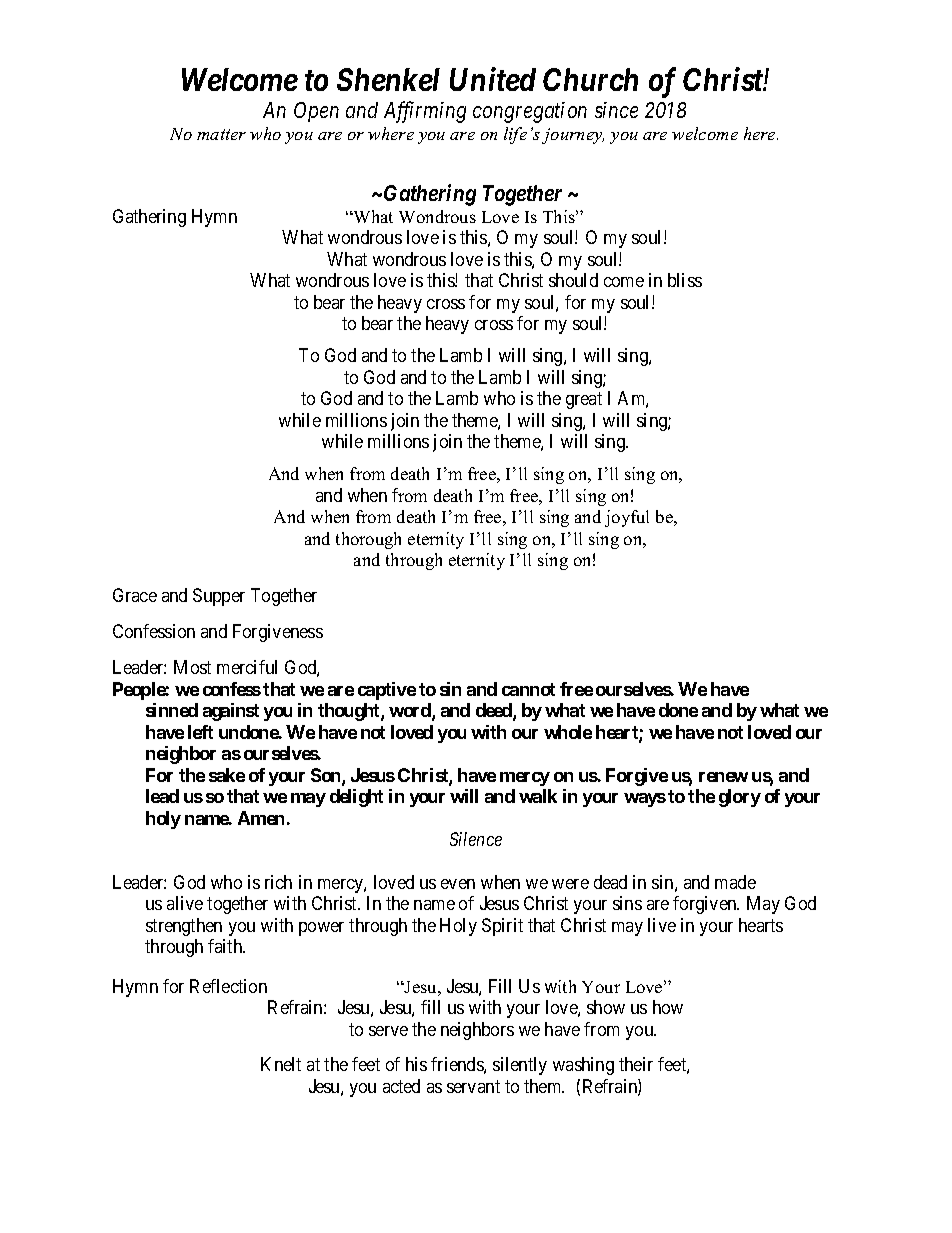 The image size is (952, 1233). Describe the element at coordinates (616, 110) in the page. I see `since` at that location.
